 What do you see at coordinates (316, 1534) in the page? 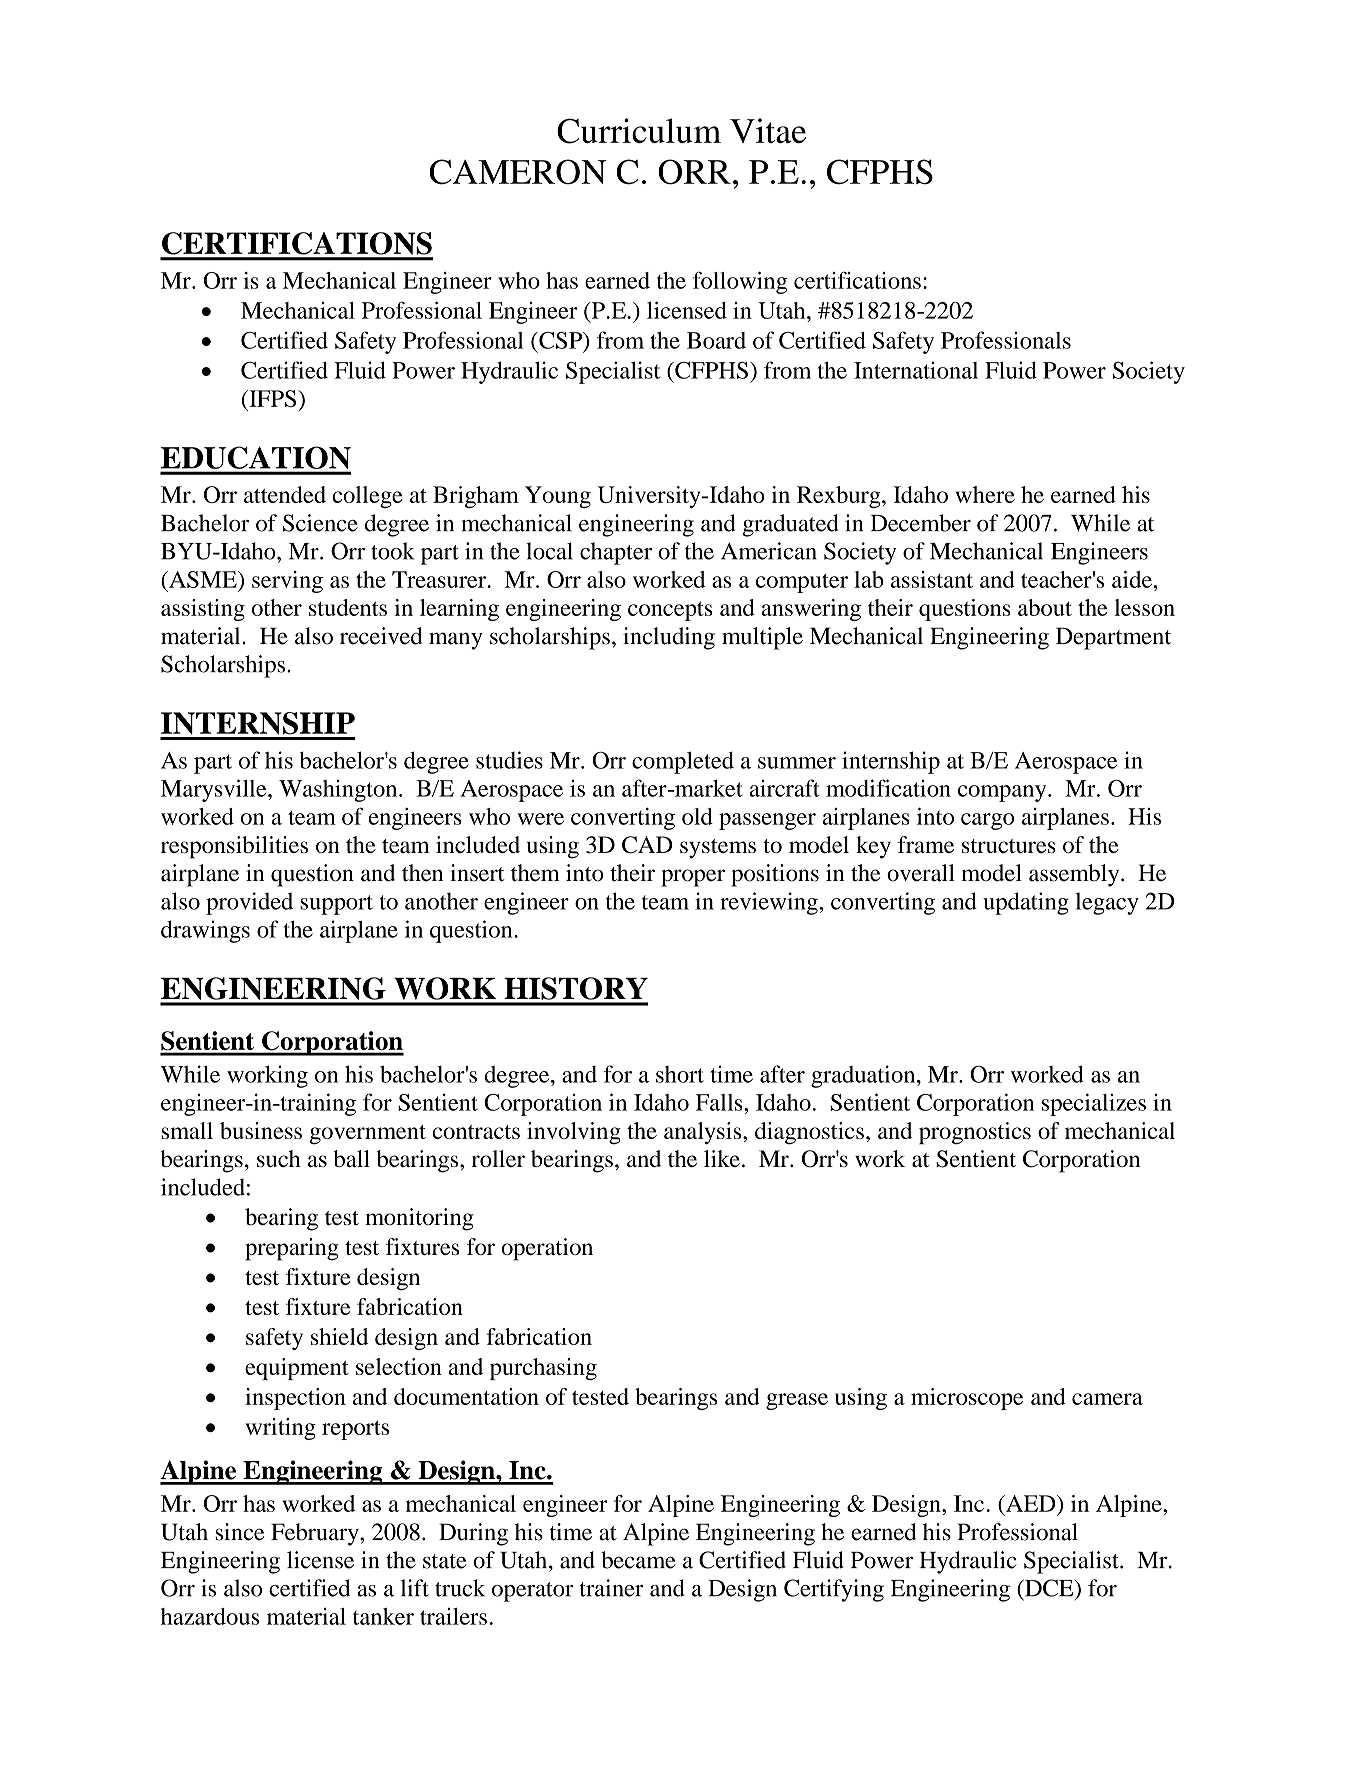
I see `February` at bounding box center [316, 1534].
